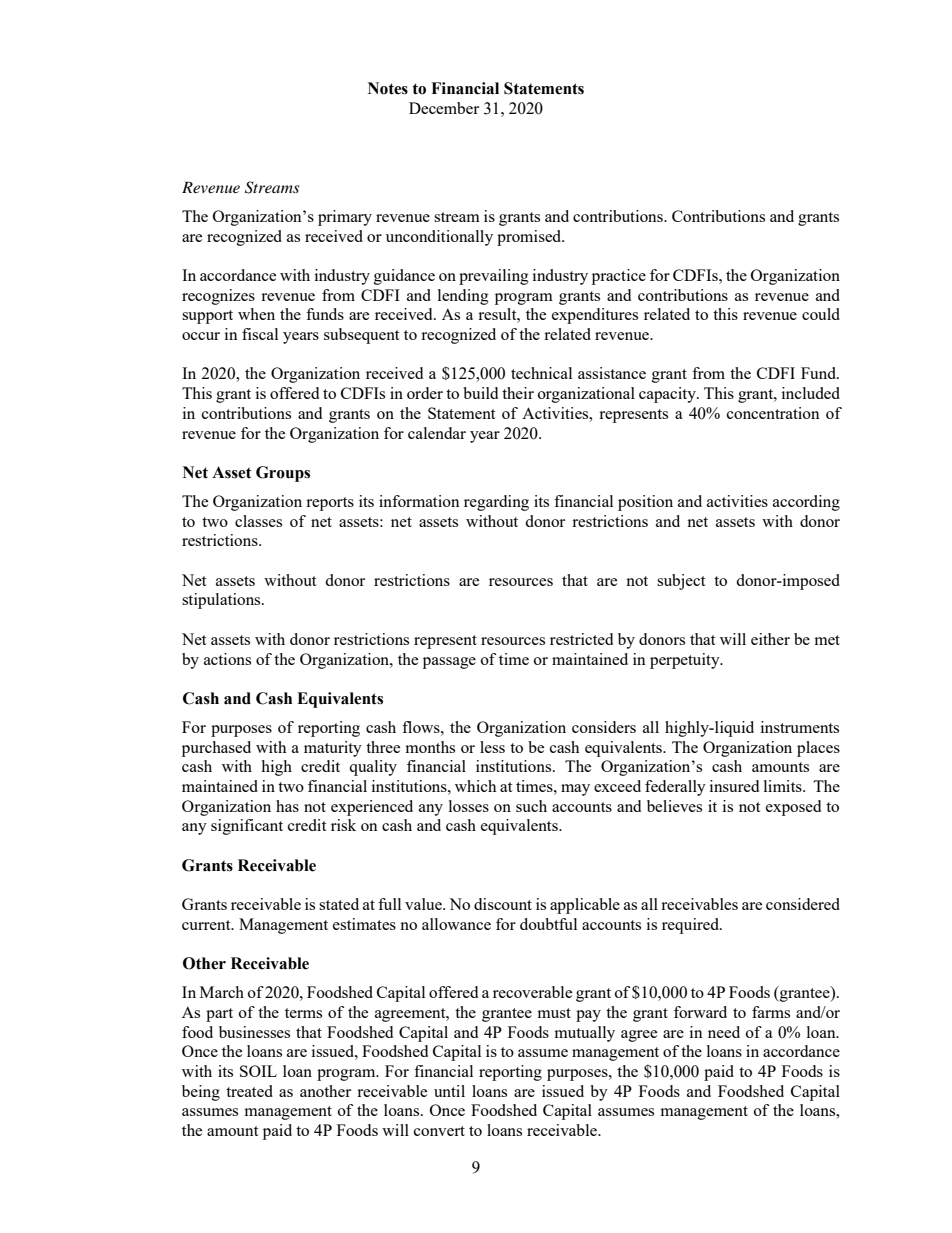 This screenshot has width=952, height=1233. I want to click on December, so click(444, 108).
